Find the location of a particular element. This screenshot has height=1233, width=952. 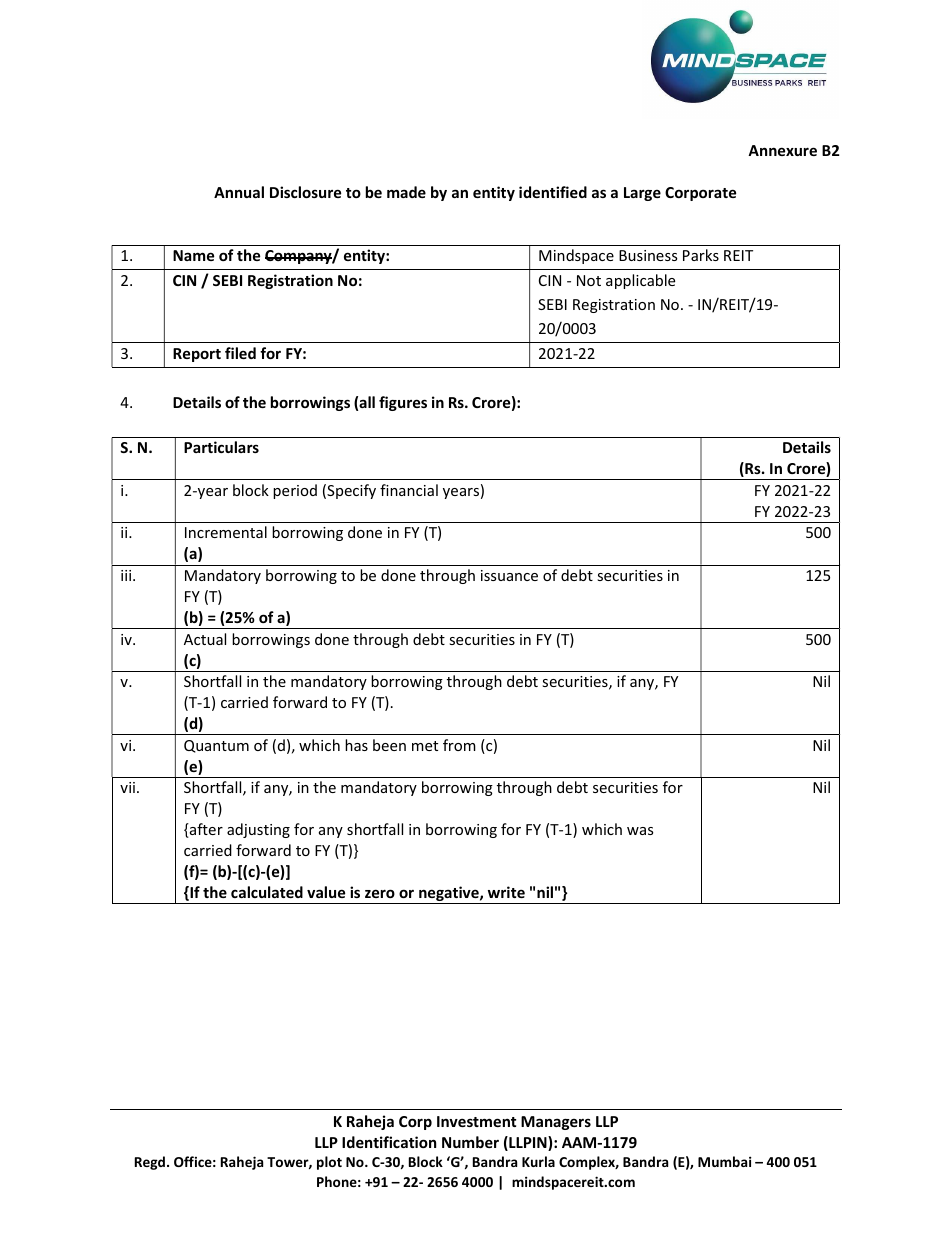

made is located at coordinates (406, 192).
